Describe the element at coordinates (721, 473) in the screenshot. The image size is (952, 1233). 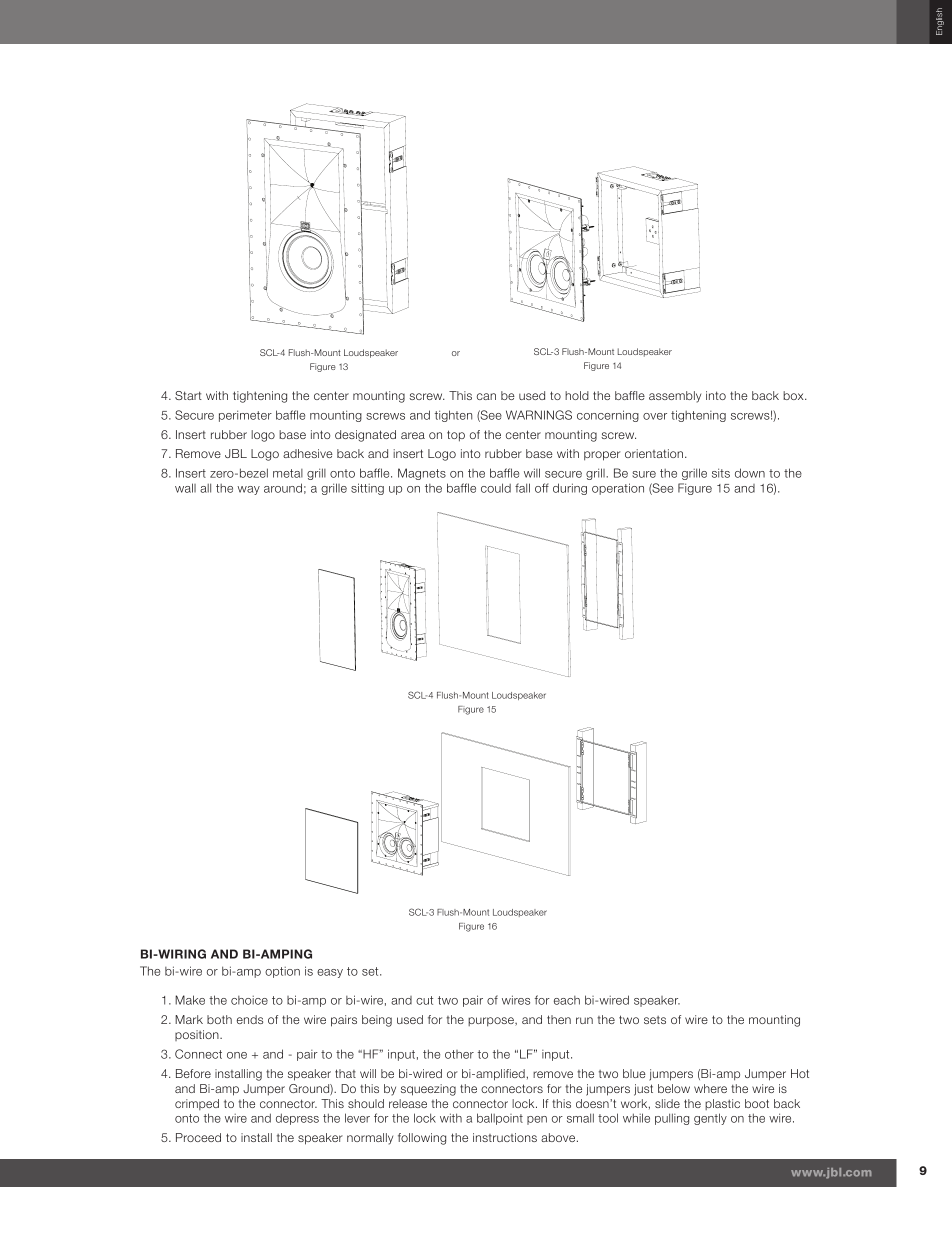
I see `sits` at that location.
